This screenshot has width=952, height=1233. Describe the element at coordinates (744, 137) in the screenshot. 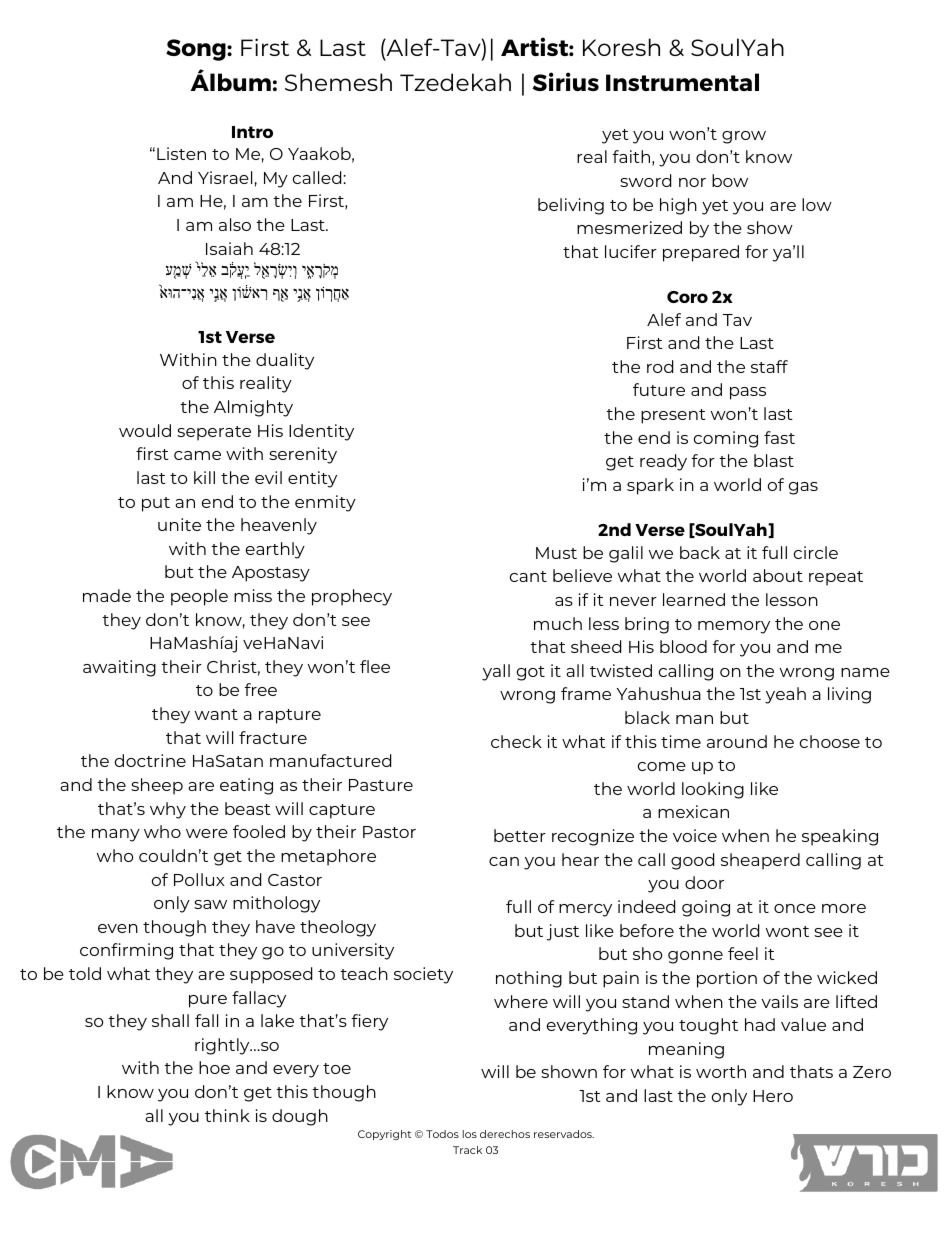

I see `grow` at that location.
